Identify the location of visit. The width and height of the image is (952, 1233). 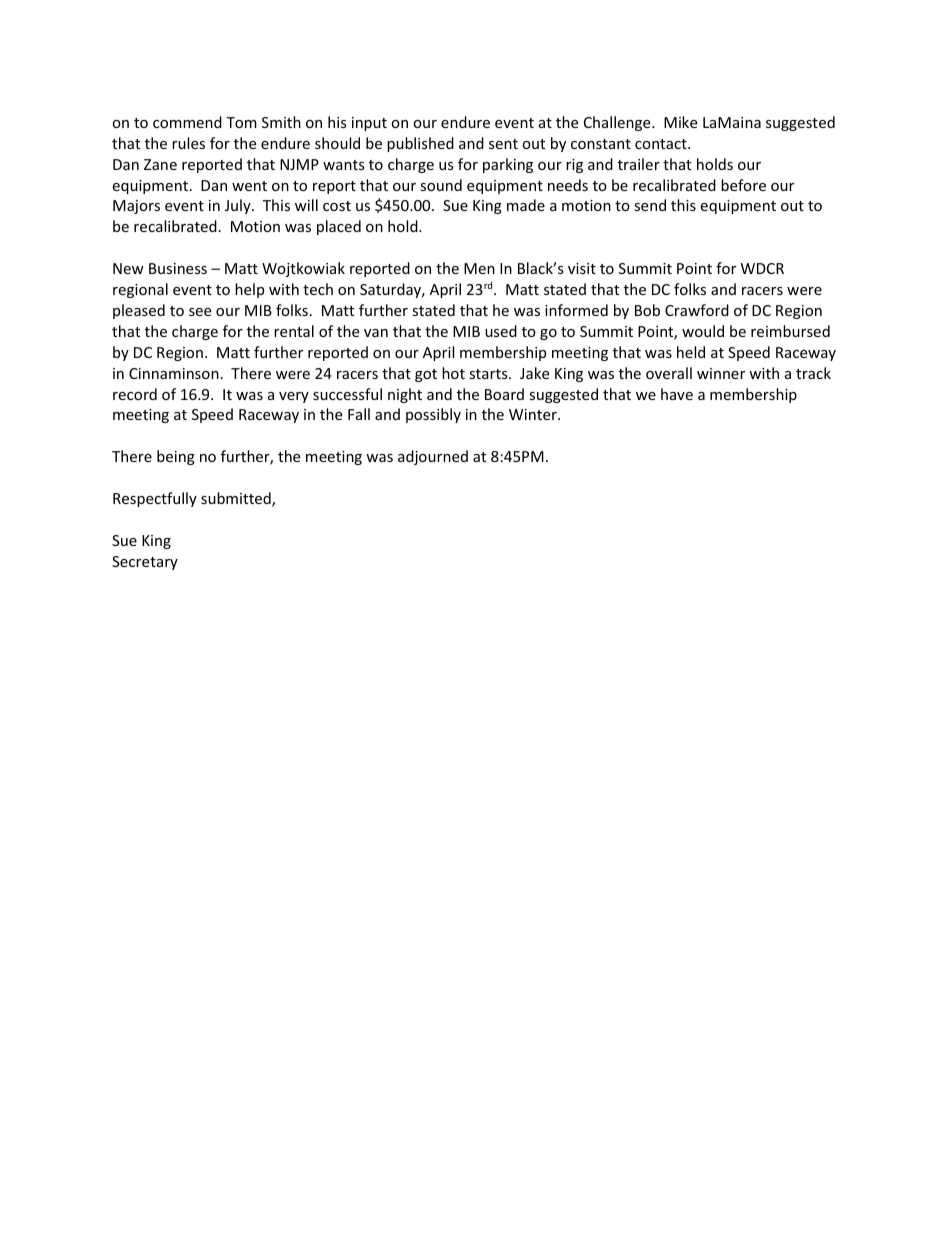
(582, 268).
